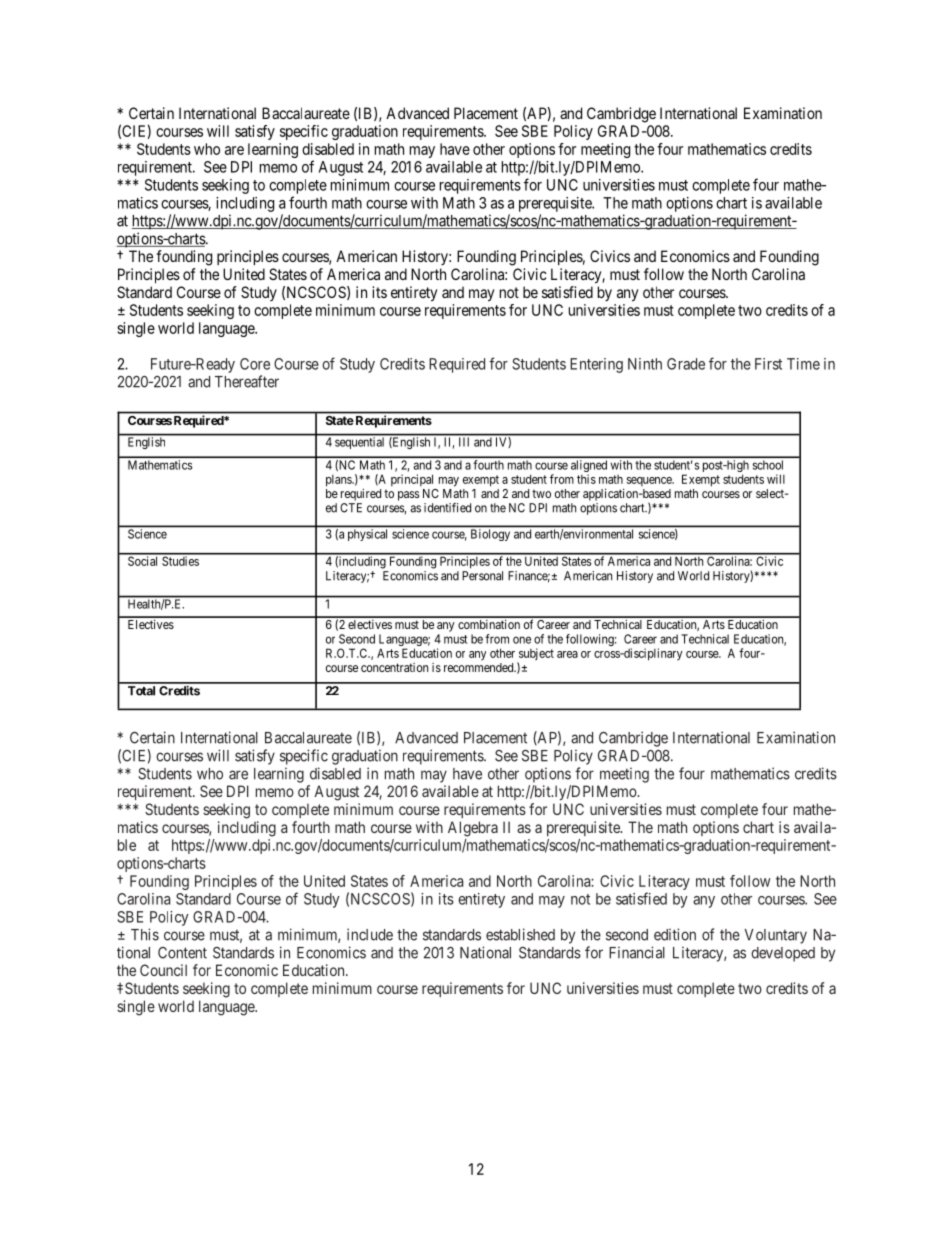 The width and height of the screenshot is (952, 1233). Describe the element at coordinates (447, 508) in the screenshot. I see `identified` at that location.
